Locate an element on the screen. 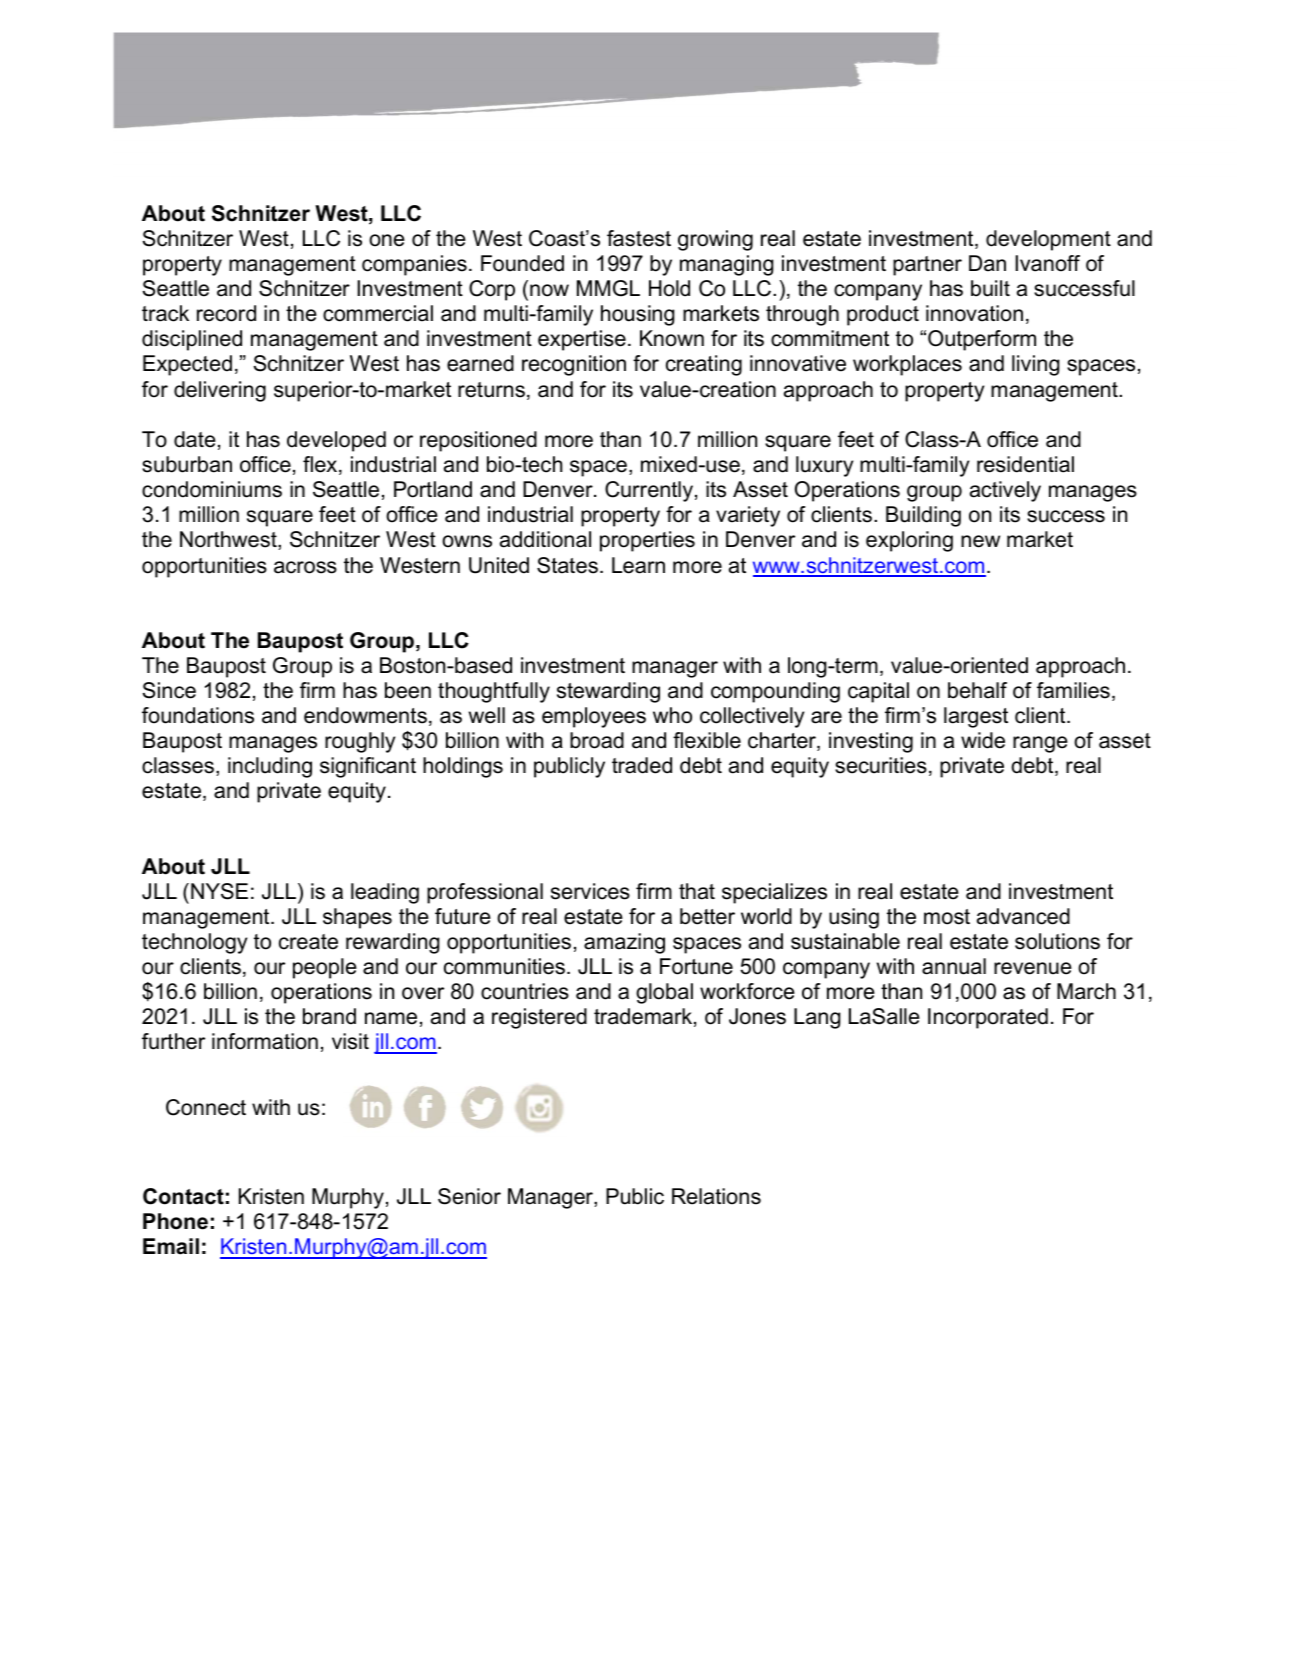 The height and width of the screenshot is (1672, 1292). new is located at coordinates (980, 541).
